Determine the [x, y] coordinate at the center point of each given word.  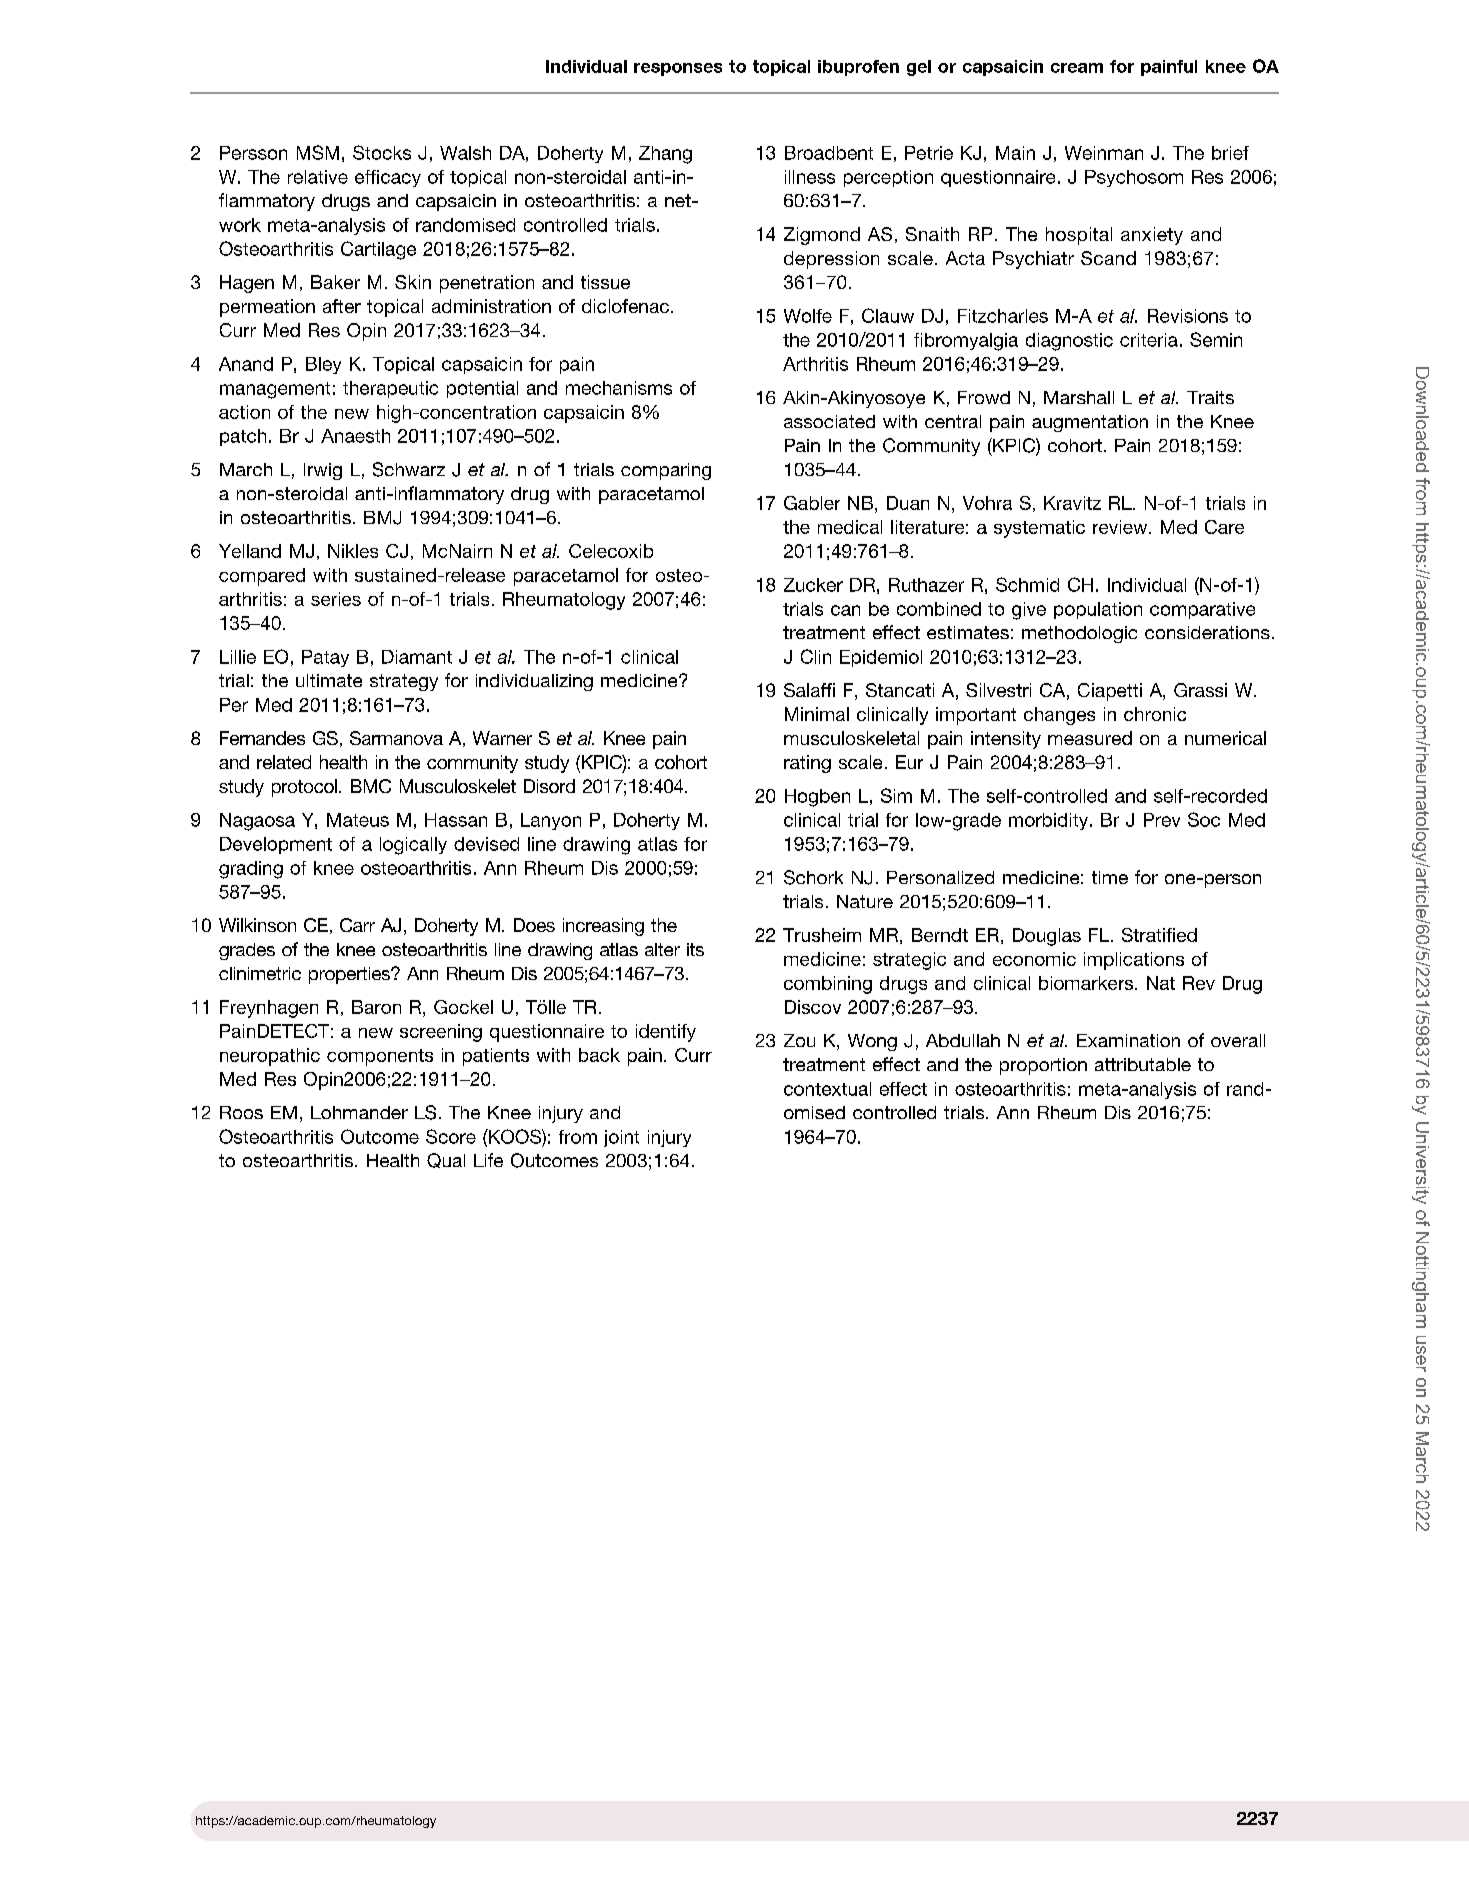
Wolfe [808, 316]
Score [451, 1136]
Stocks [382, 152]
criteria [1149, 340]
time [1110, 877]
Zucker [813, 585]
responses [678, 69]
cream [1077, 68]
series [336, 599]
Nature [865, 901]
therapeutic [390, 389]
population [1098, 610]
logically [413, 846]
